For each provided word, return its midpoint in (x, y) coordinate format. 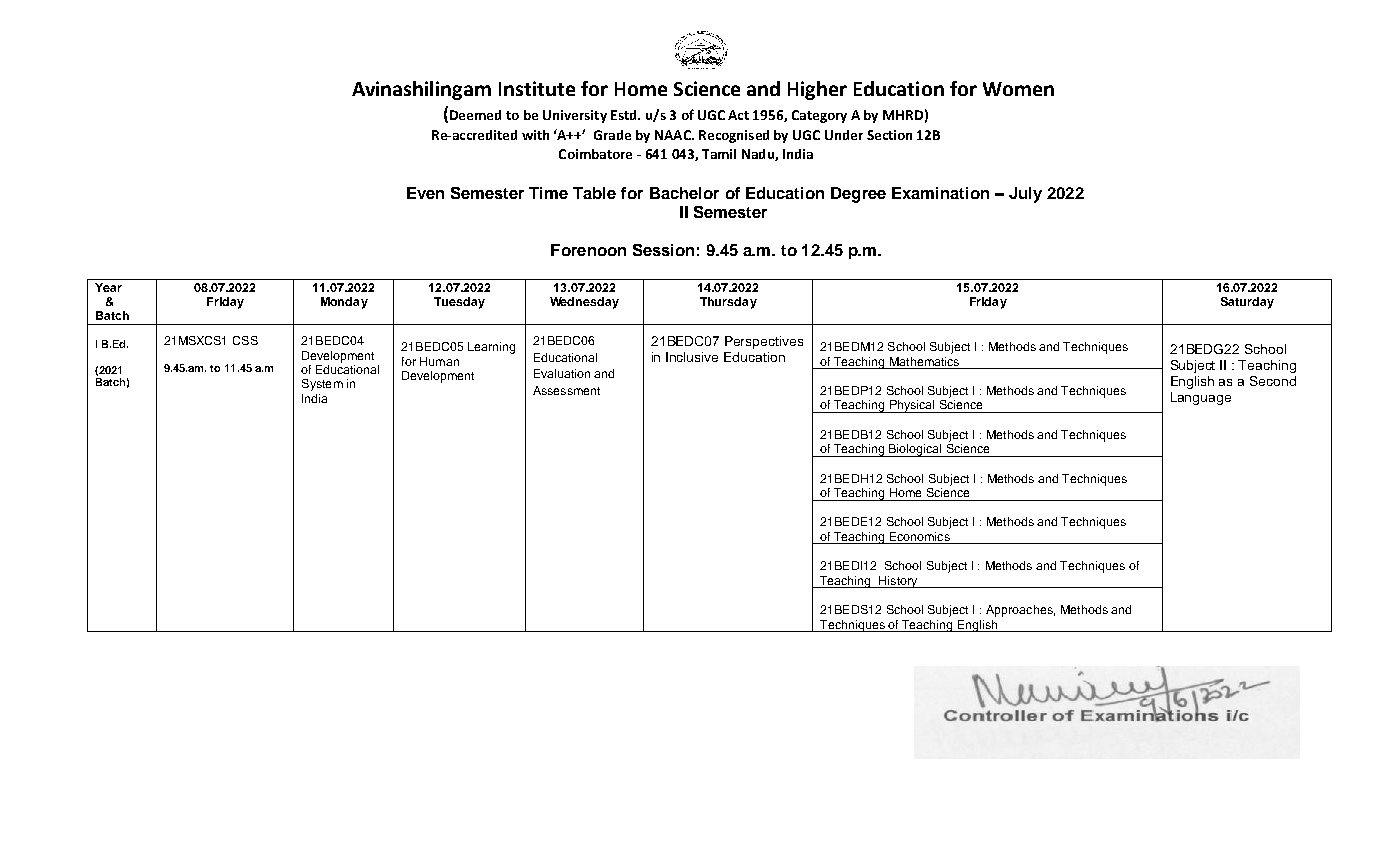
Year (108, 287)
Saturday (1247, 303)
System (322, 385)
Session (663, 250)
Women (1018, 89)
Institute (537, 88)
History (898, 582)
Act (738, 115)
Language (1201, 398)
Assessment (566, 390)
